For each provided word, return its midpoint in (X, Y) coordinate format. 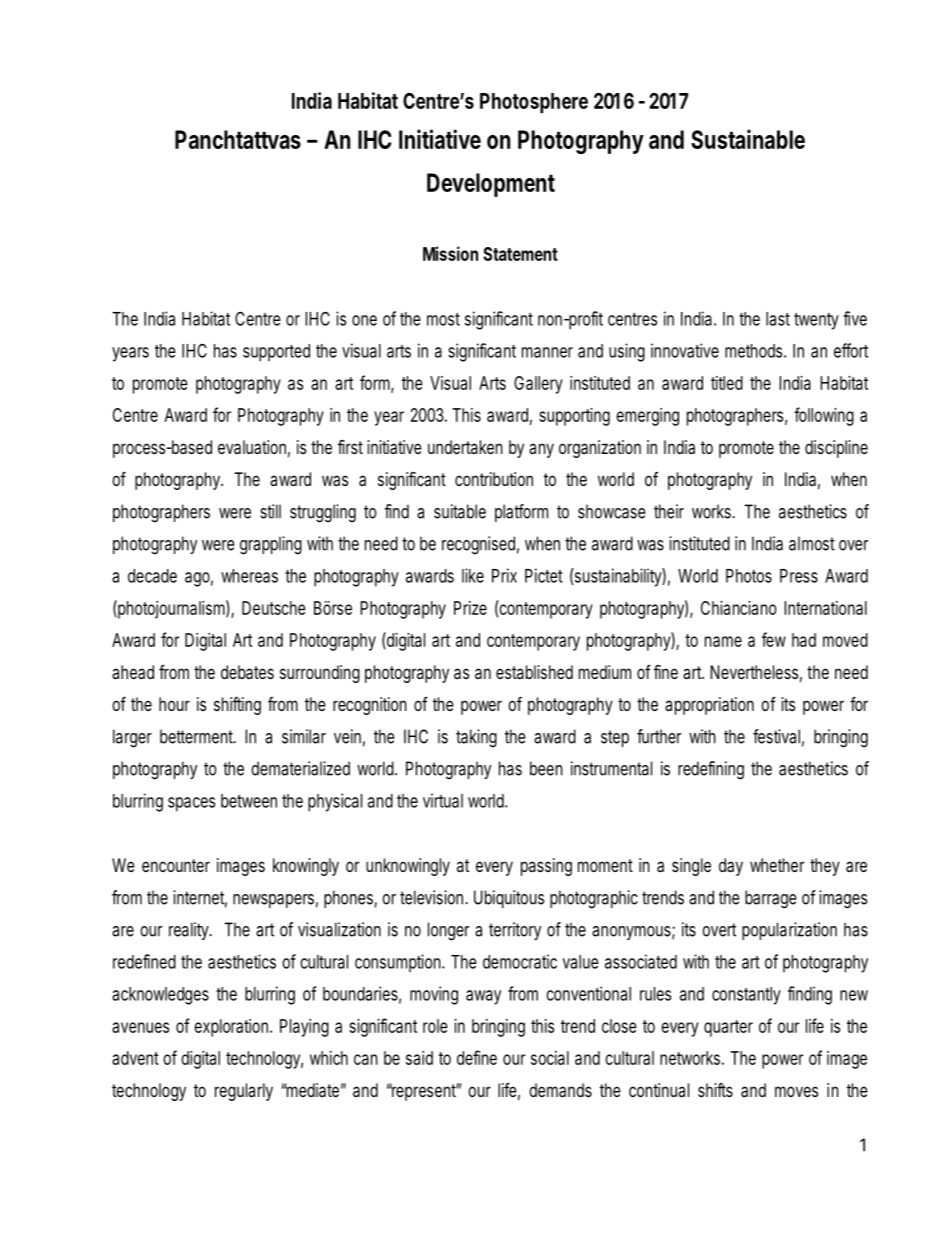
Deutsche (274, 608)
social (550, 1058)
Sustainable (748, 139)
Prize (470, 608)
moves (796, 1091)
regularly (244, 1092)
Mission (450, 253)
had (804, 640)
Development (491, 185)
